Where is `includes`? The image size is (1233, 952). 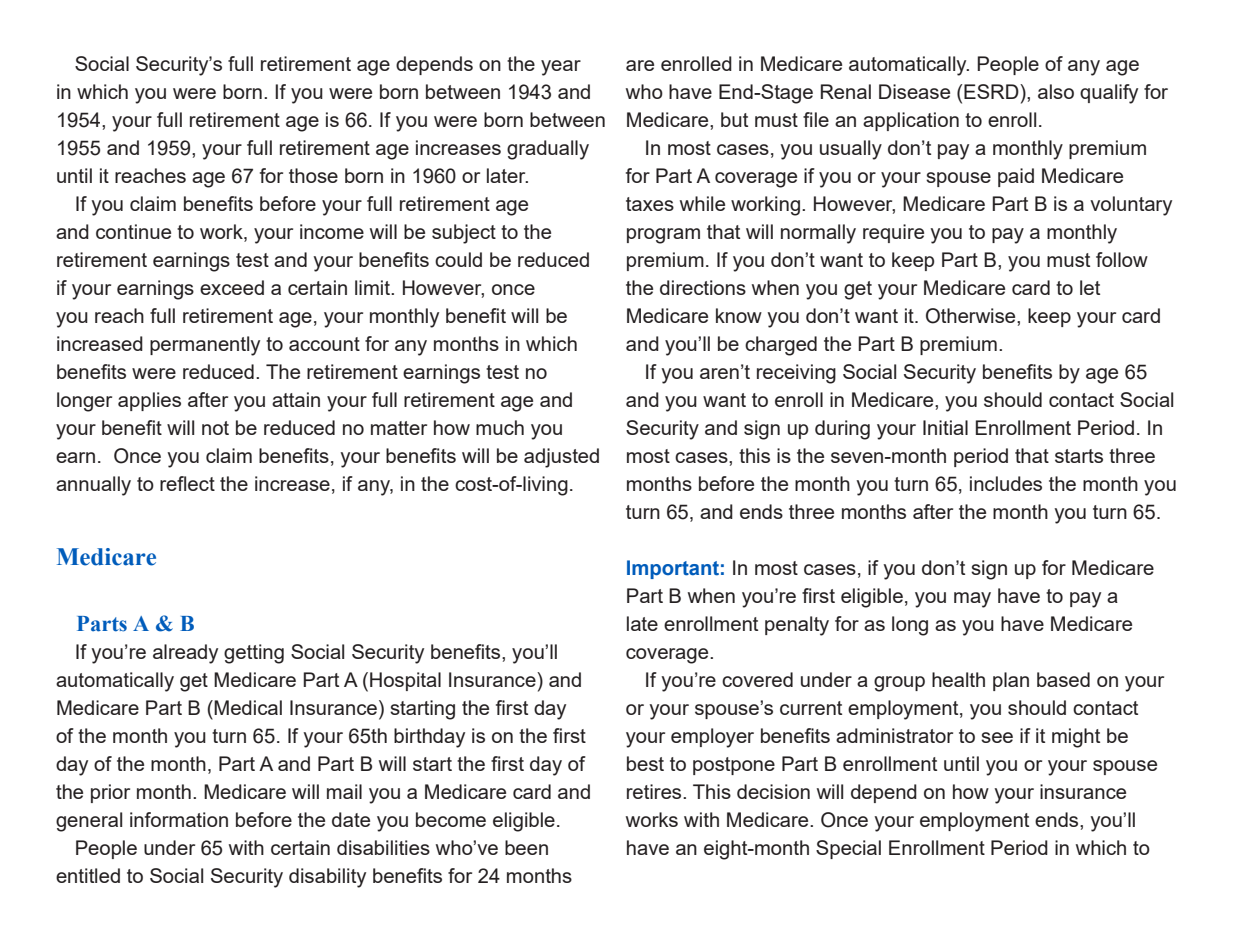
includes is located at coordinates (1006, 483).
